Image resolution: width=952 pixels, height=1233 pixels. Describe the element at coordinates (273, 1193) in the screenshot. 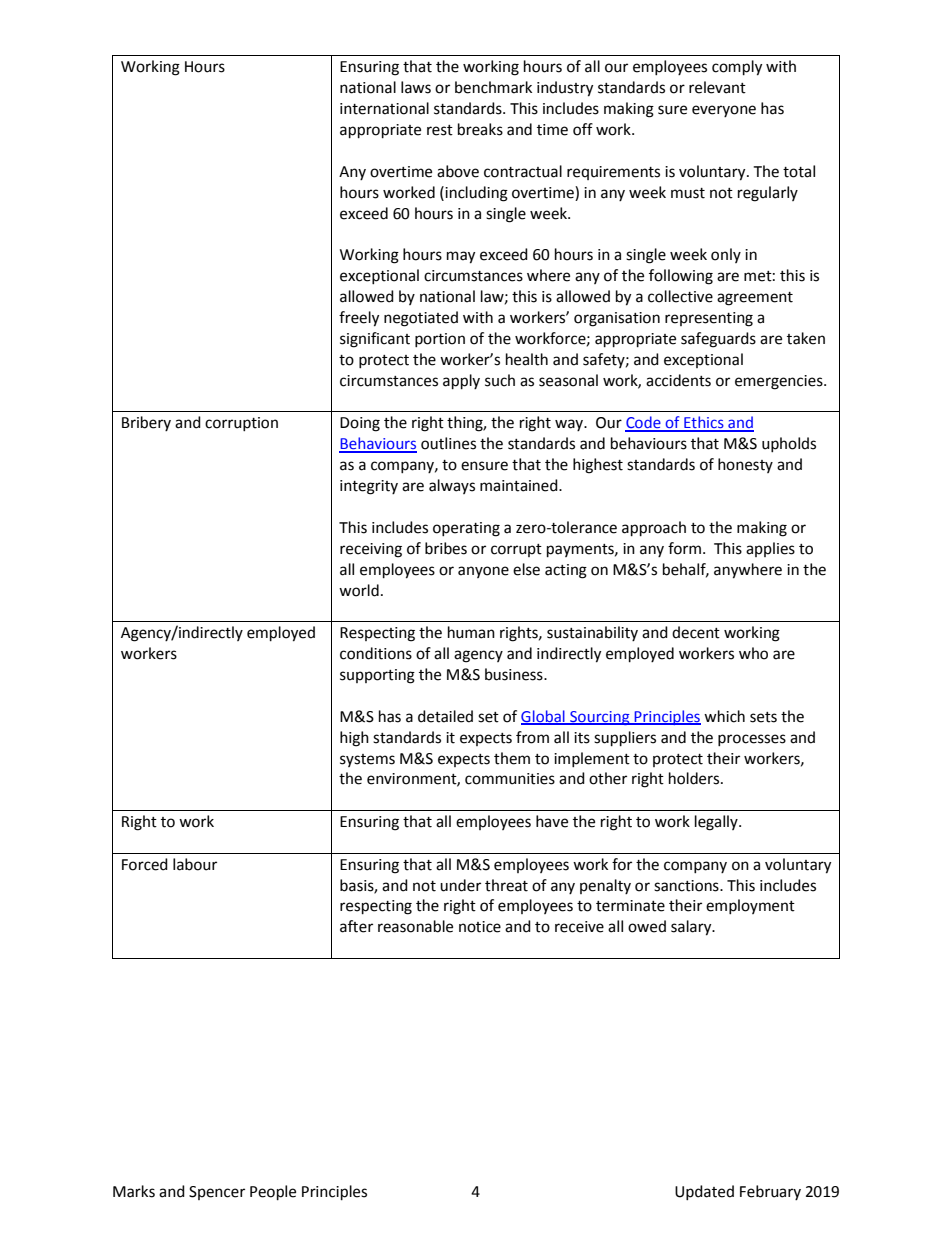

I see `People` at that location.
